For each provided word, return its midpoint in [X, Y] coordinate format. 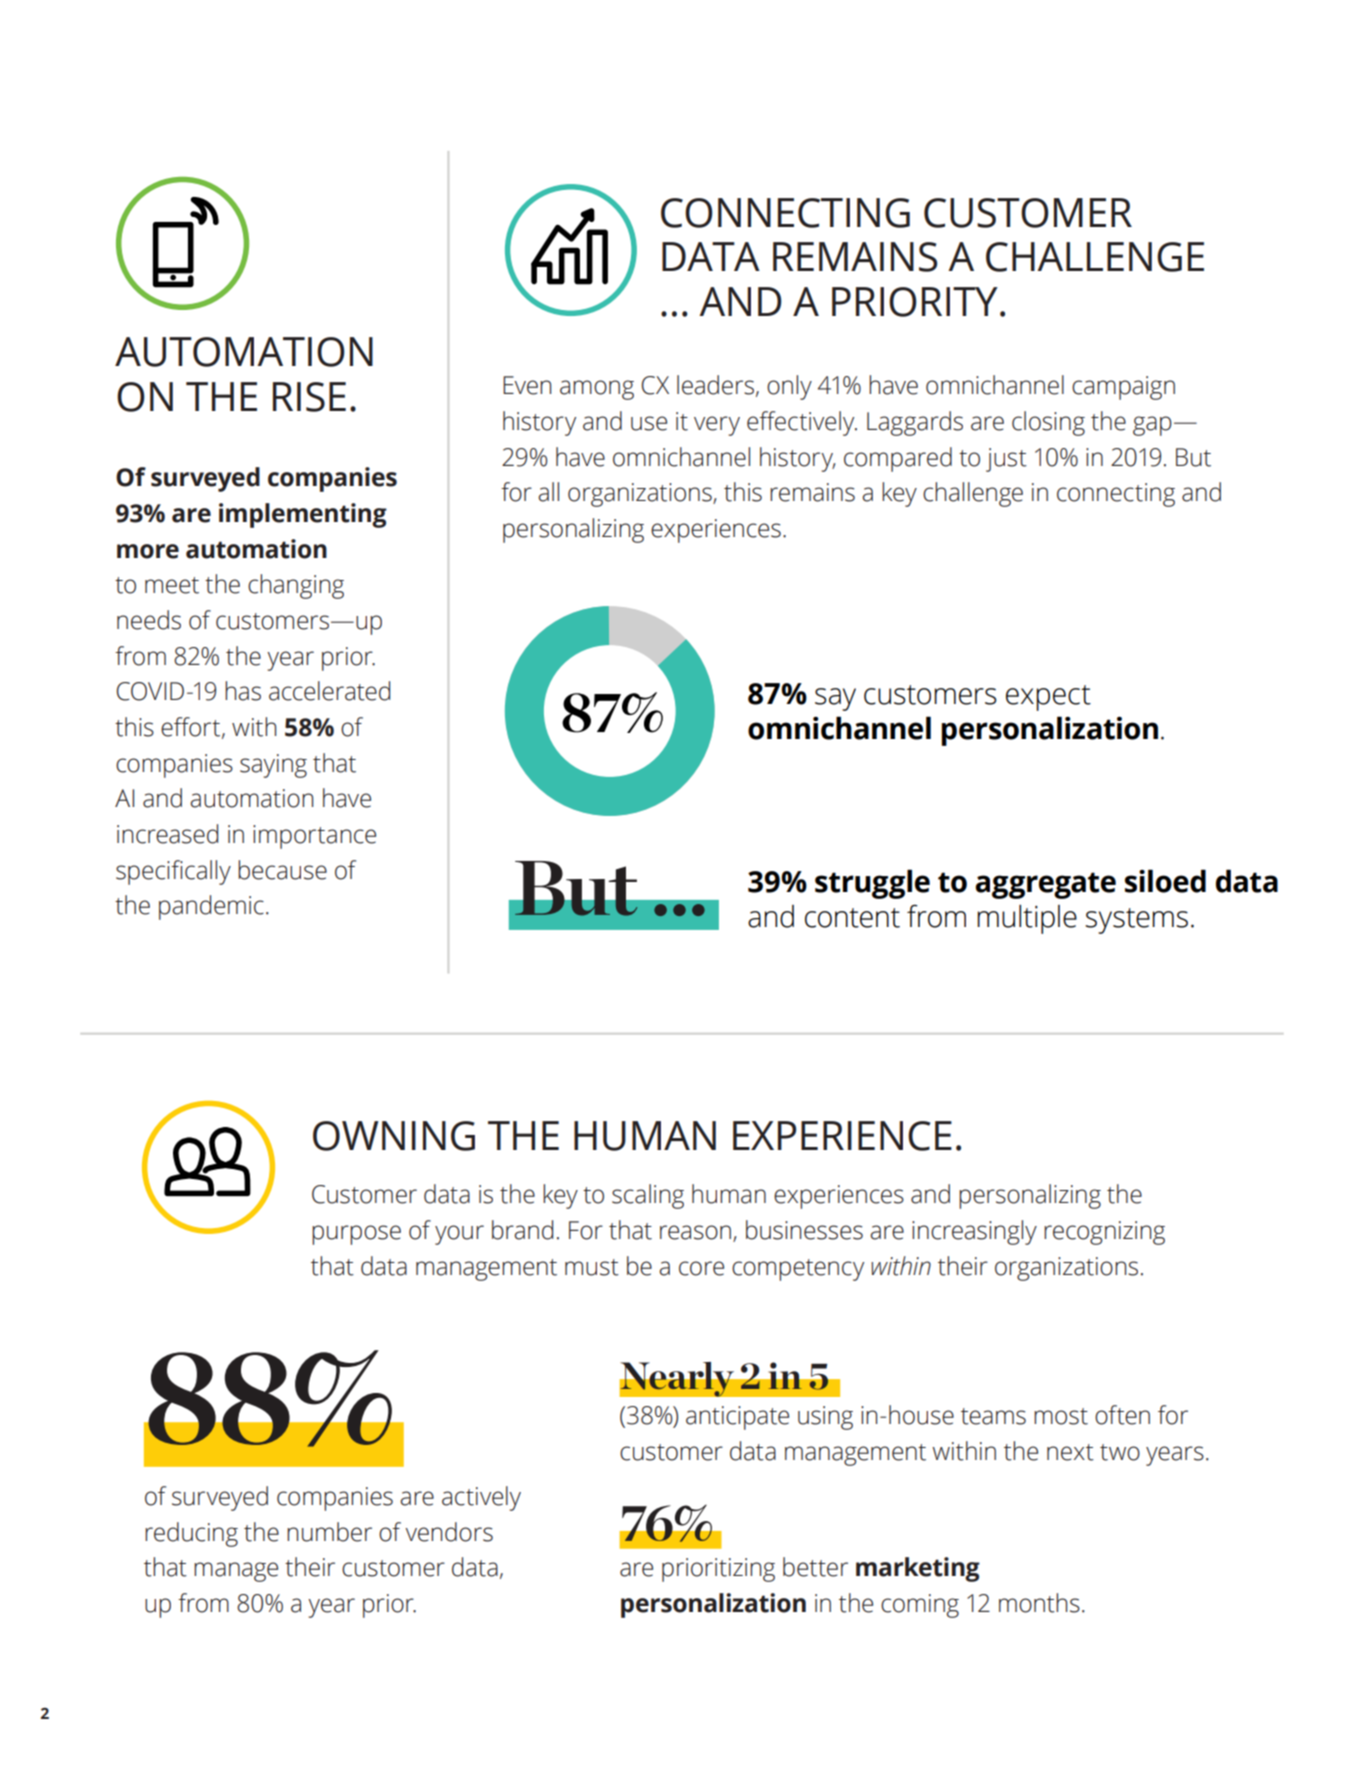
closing [1048, 423]
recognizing [1104, 1233]
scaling [648, 1196]
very [717, 426]
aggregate [1045, 885]
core [701, 1268]
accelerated [329, 691]
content [852, 918]
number [329, 1532]
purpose [356, 1235]
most [1061, 1416]
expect [1048, 698]
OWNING [394, 1136]
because [282, 870]
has [243, 691]
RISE [309, 397]
